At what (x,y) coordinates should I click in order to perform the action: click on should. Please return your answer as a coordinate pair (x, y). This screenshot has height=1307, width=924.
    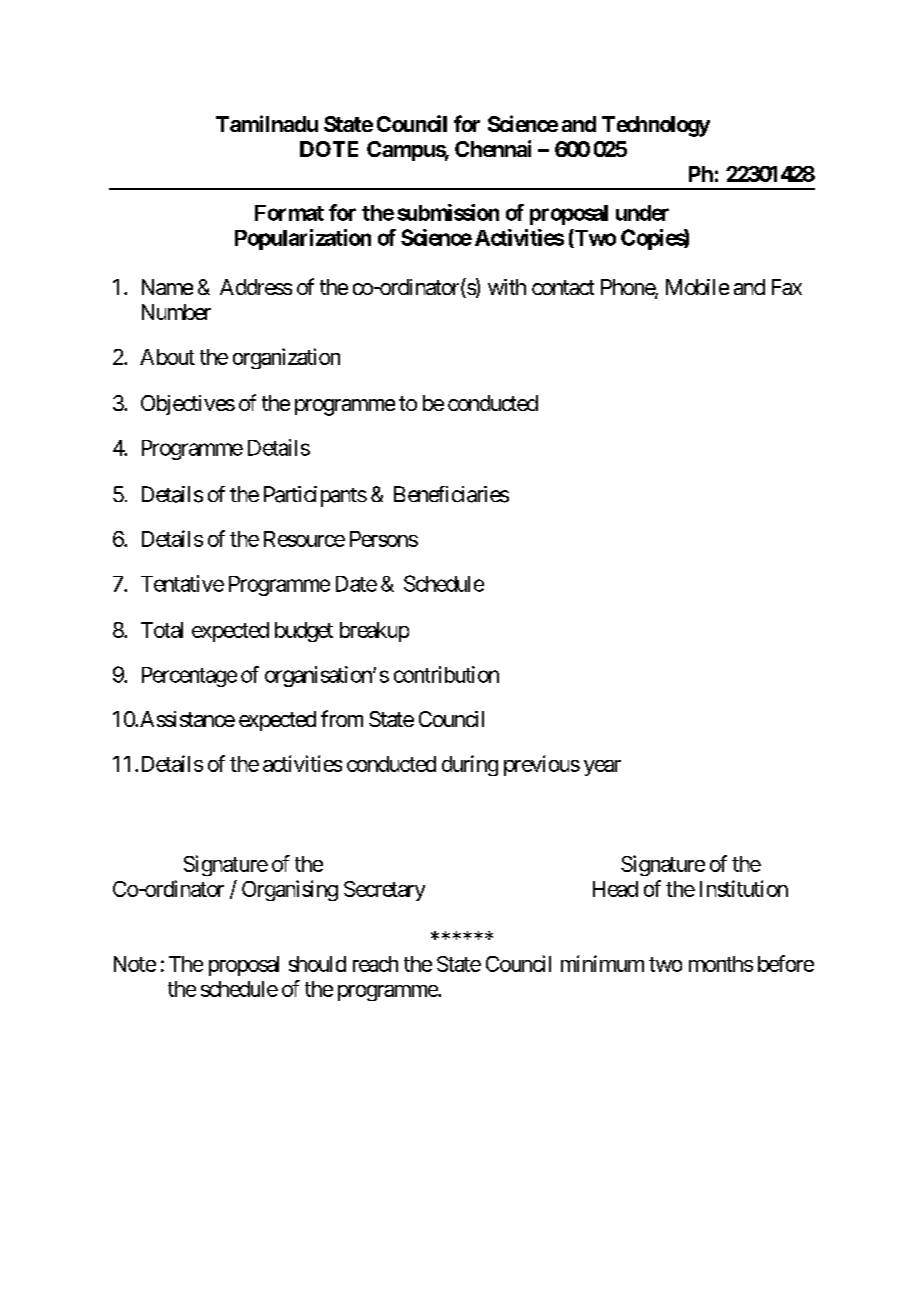
    Looking at the image, I should click on (317, 964).
